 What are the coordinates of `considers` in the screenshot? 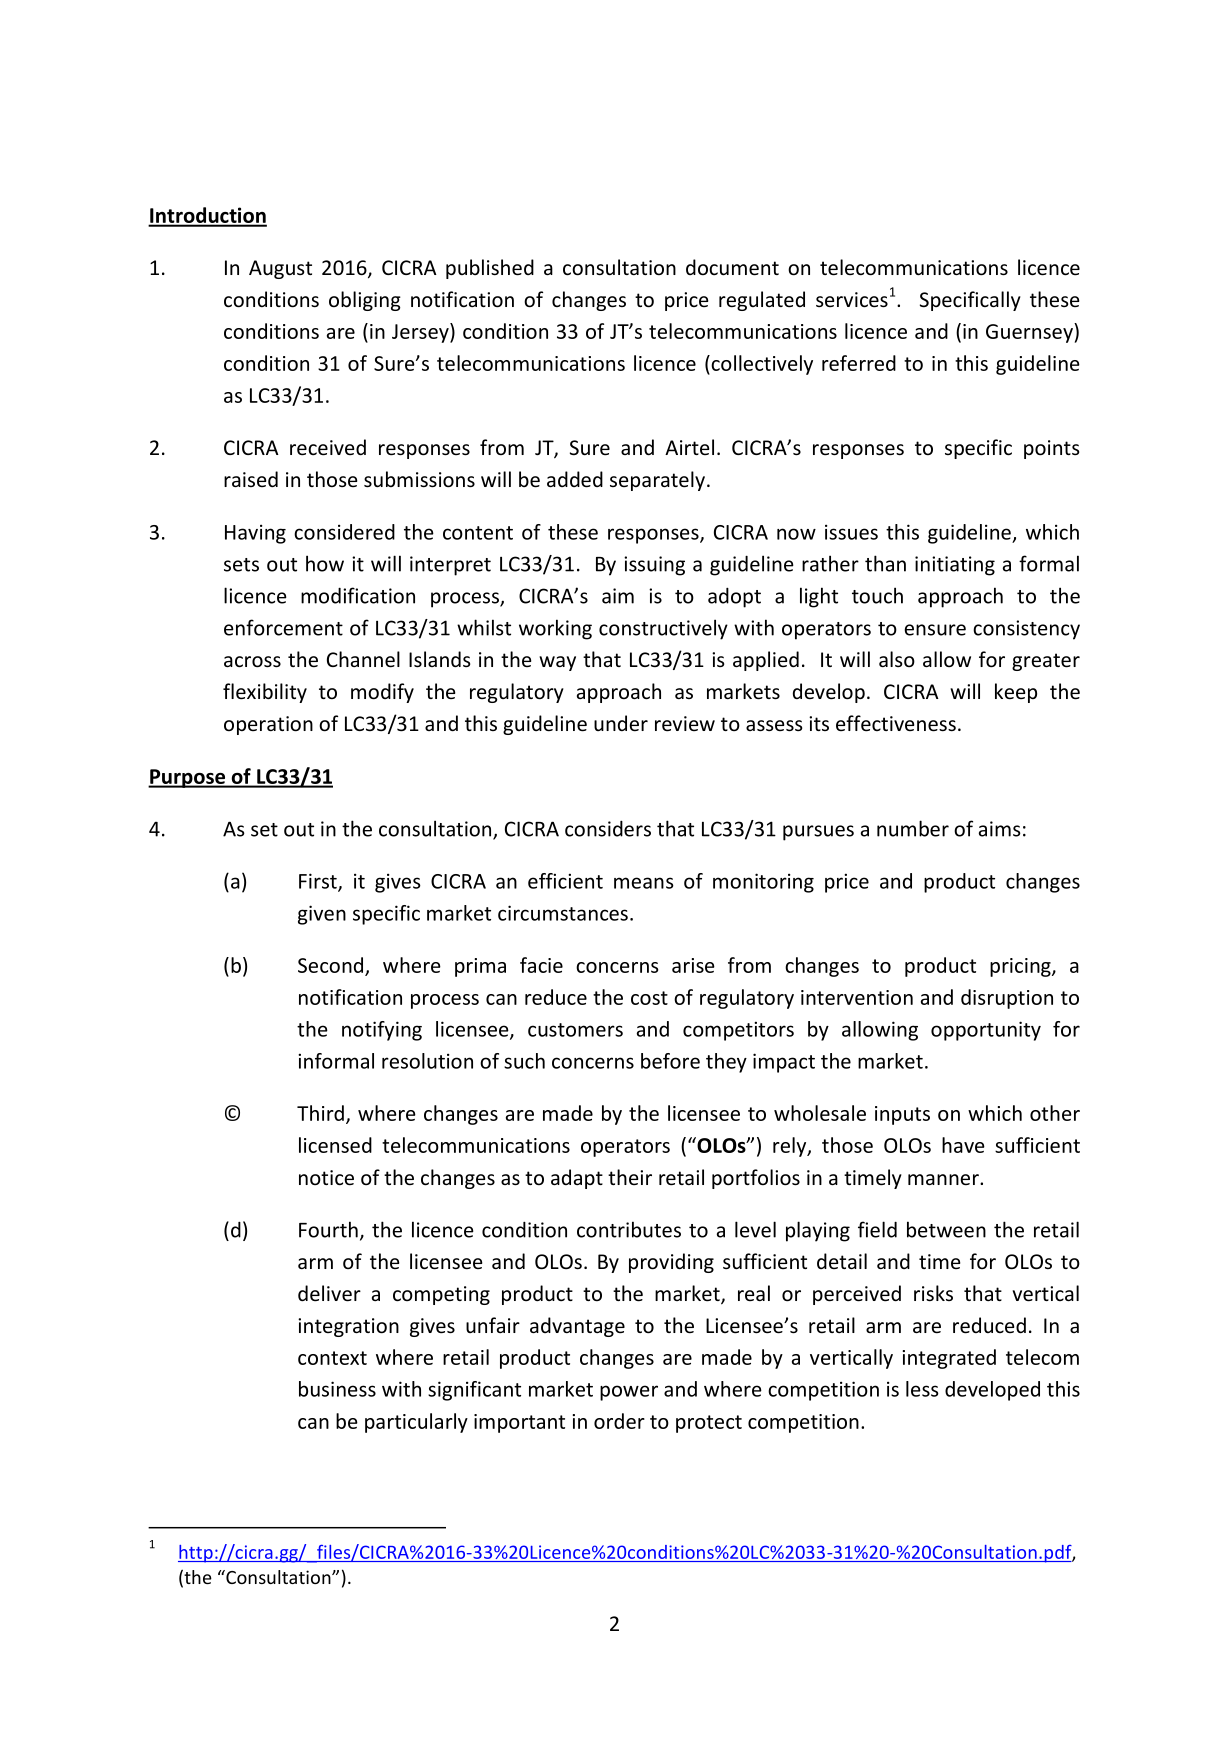 It's located at (608, 828).
